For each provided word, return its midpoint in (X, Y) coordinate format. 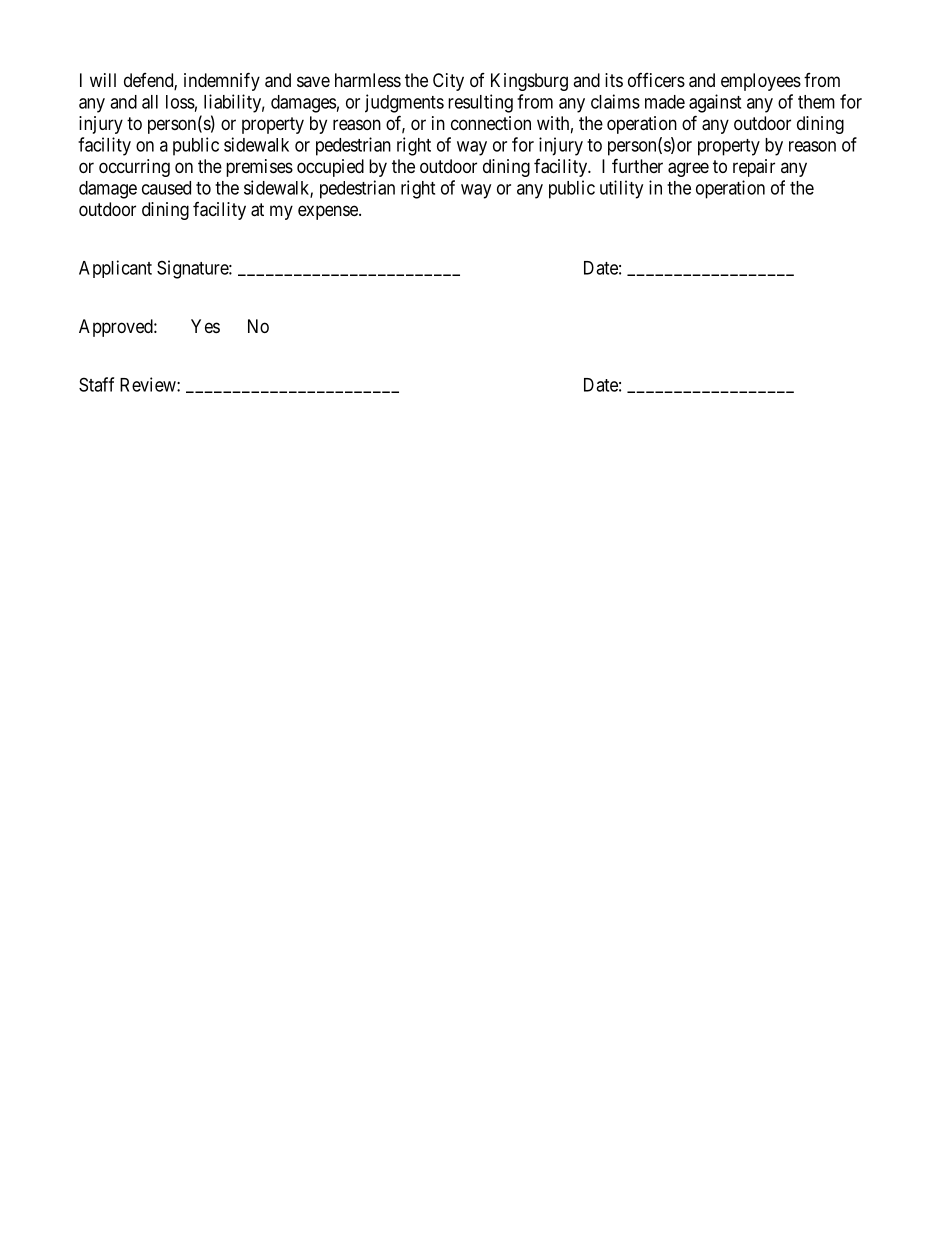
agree (688, 169)
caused (166, 188)
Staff (96, 384)
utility (621, 189)
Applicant (115, 269)
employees (761, 82)
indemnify (222, 81)
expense (329, 212)
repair (754, 168)
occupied (330, 168)
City (448, 82)
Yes (205, 326)
